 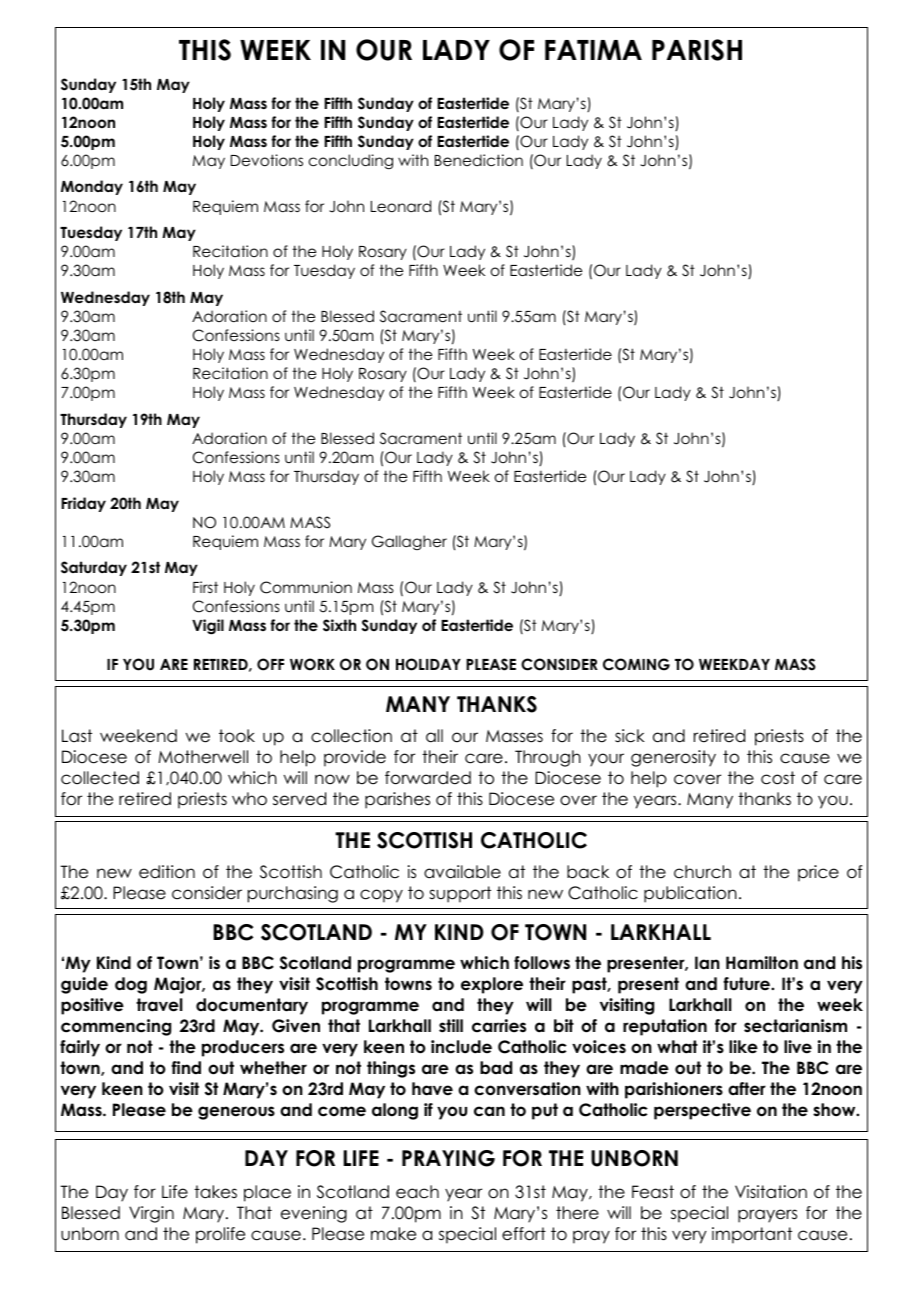 I want to click on Devotions, so click(x=267, y=160).
